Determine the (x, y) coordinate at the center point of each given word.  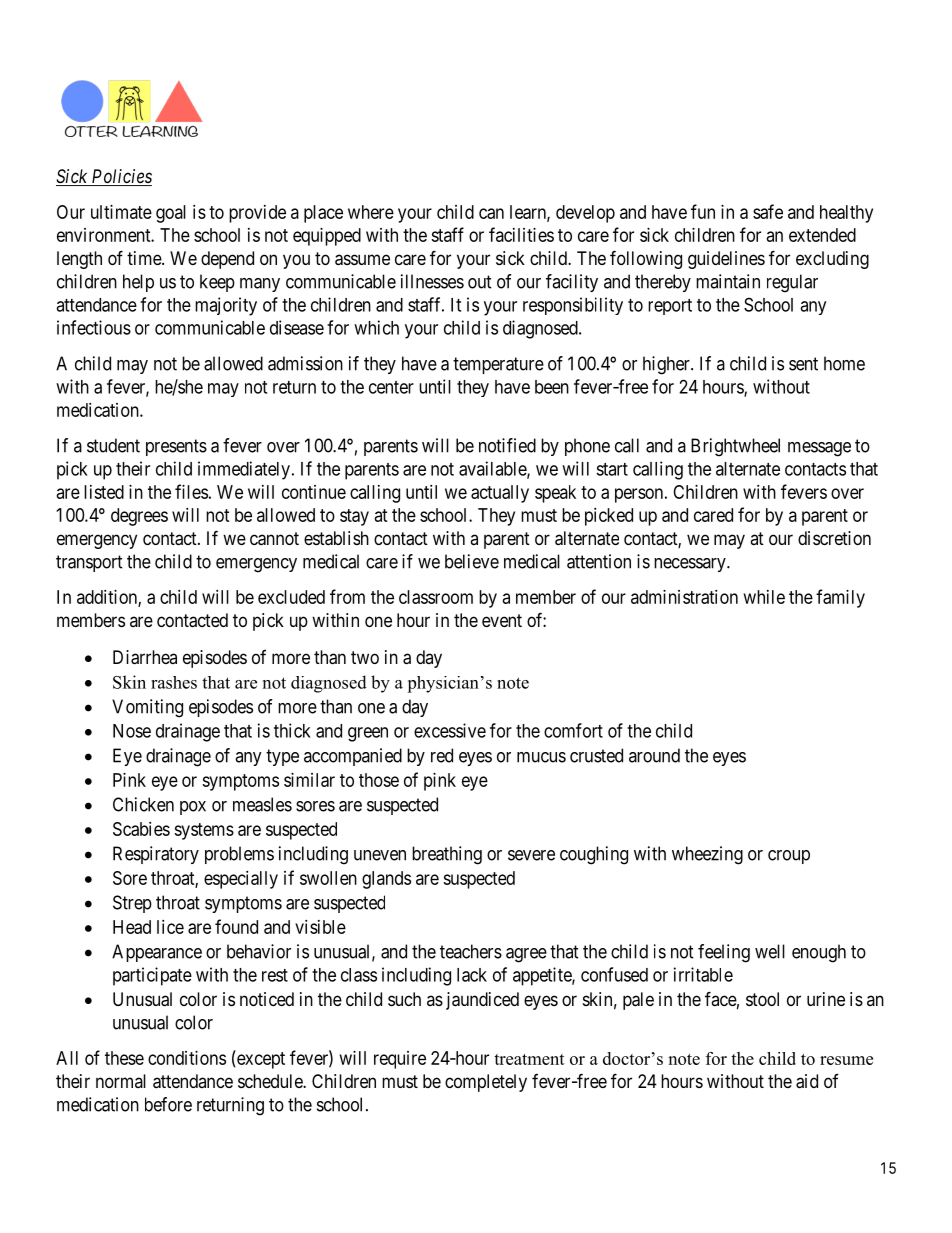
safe (768, 211)
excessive (450, 730)
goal (171, 214)
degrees (139, 517)
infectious (94, 327)
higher (667, 365)
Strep (132, 904)
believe (472, 561)
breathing (447, 855)
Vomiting (147, 708)
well (770, 951)
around (654, 755)
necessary (691, 565)
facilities (521, 234)
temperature (498, 365)
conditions (187, 1058)
